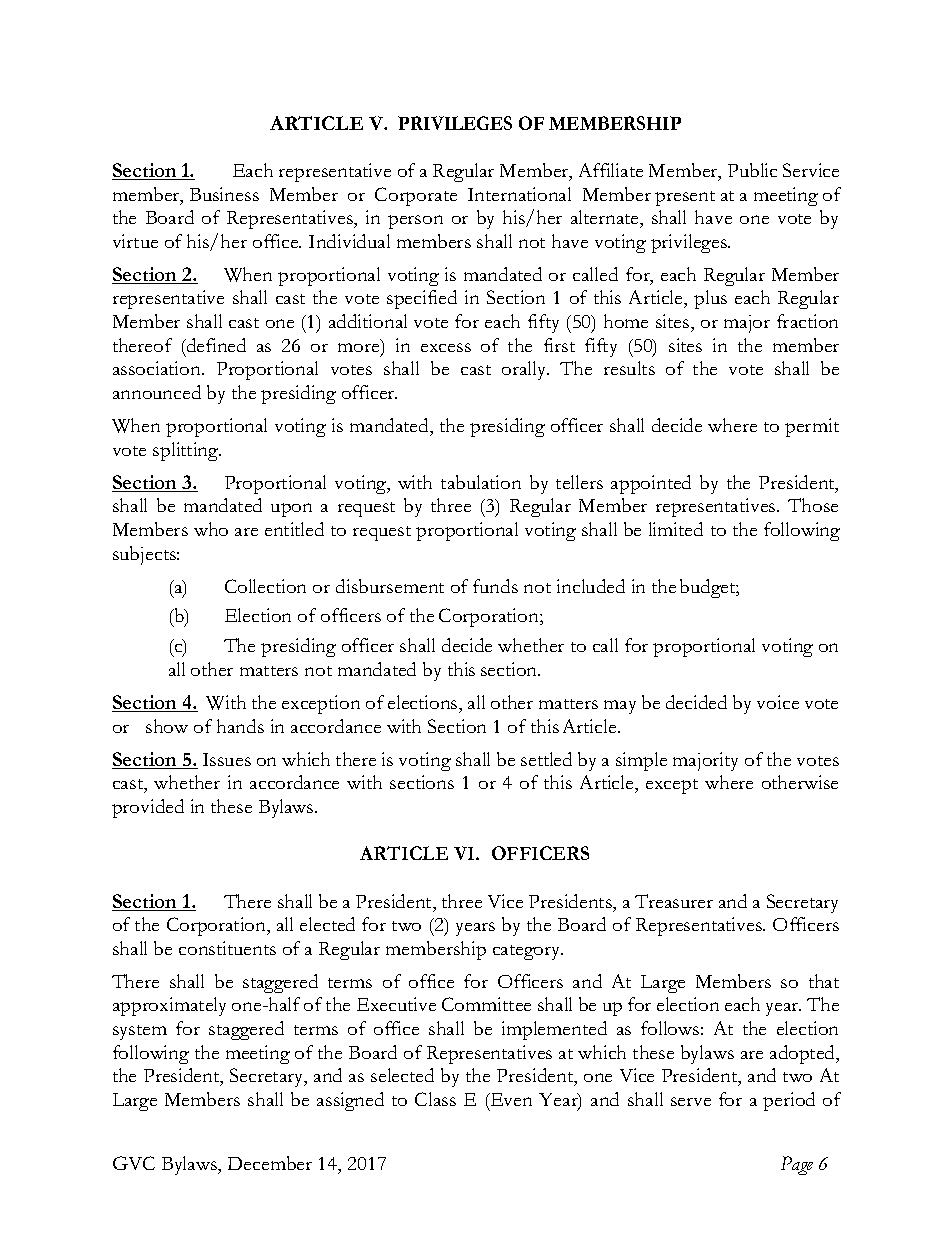 This screenshot has height=1233, width=952. What do you see at coordinates (240, 726) in the screenshot?
I see `hands` at bounding box center [240, 726].
